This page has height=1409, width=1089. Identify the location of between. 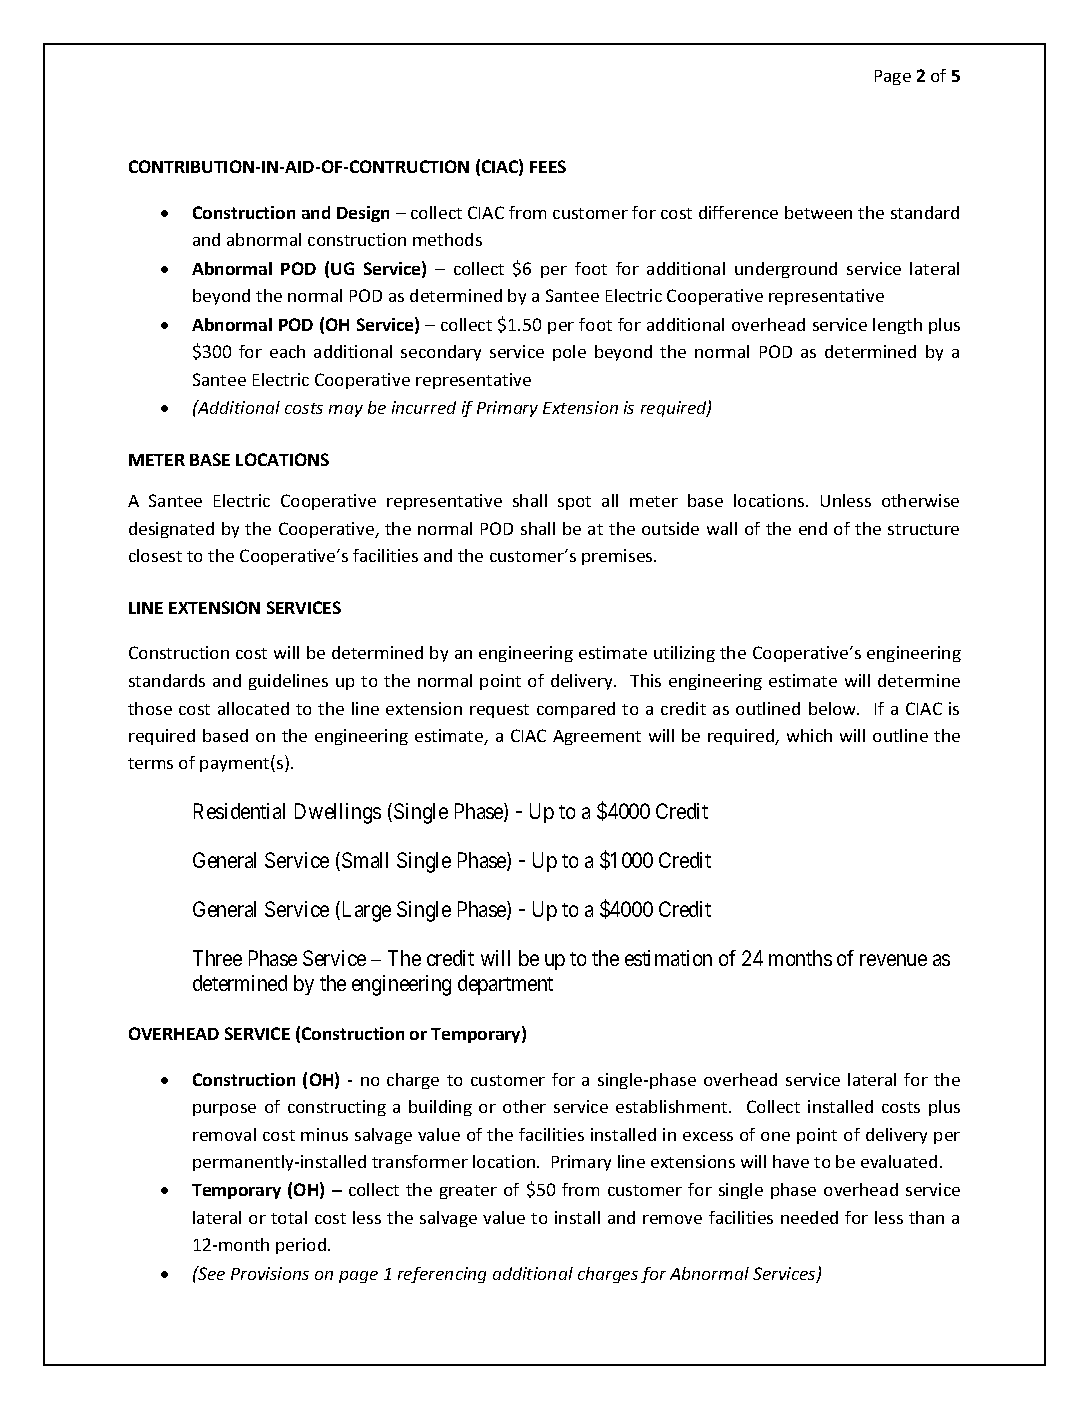
(818, 212).
